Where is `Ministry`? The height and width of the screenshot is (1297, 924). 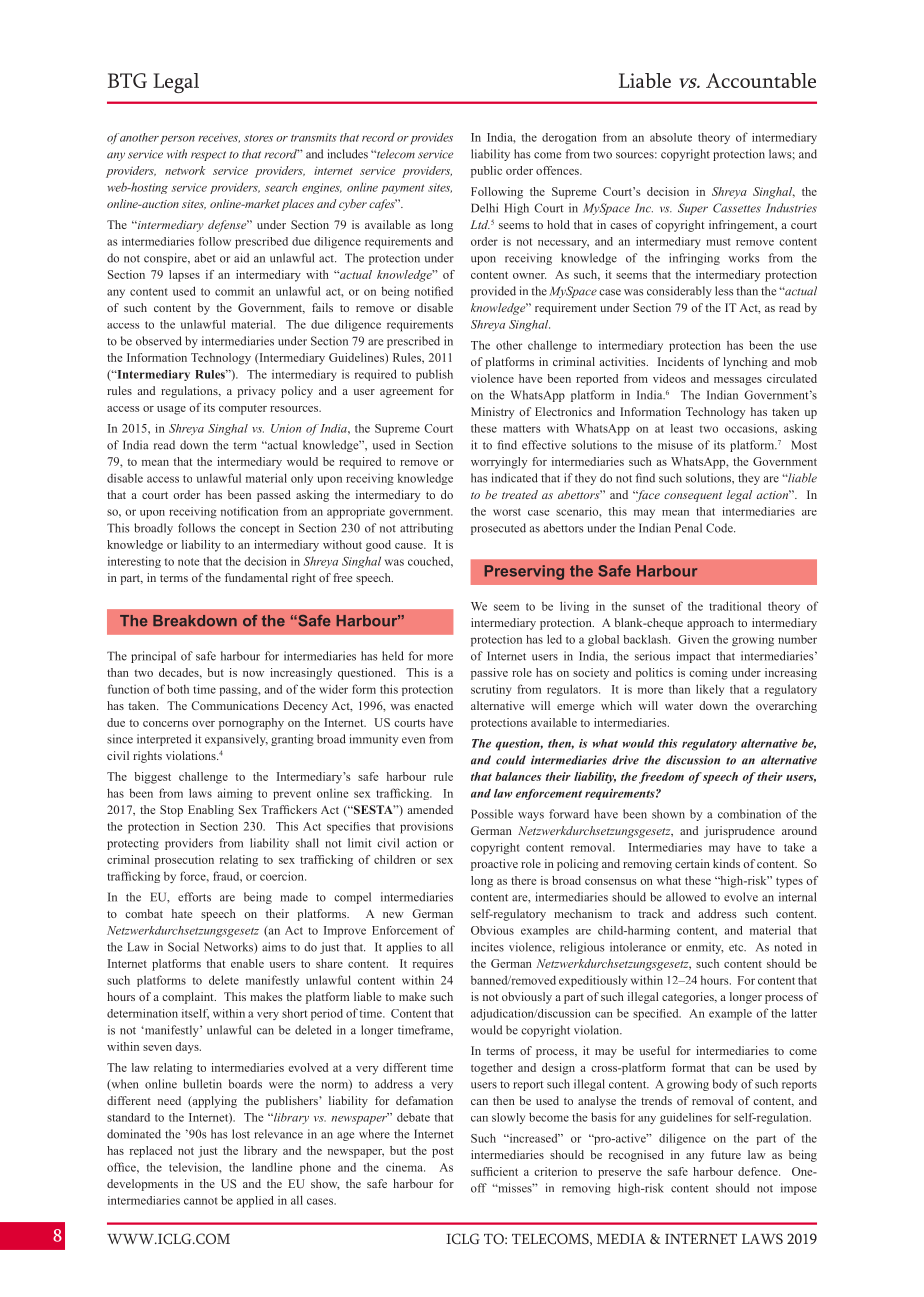
Ministry is located at coordinates (492, 413).
